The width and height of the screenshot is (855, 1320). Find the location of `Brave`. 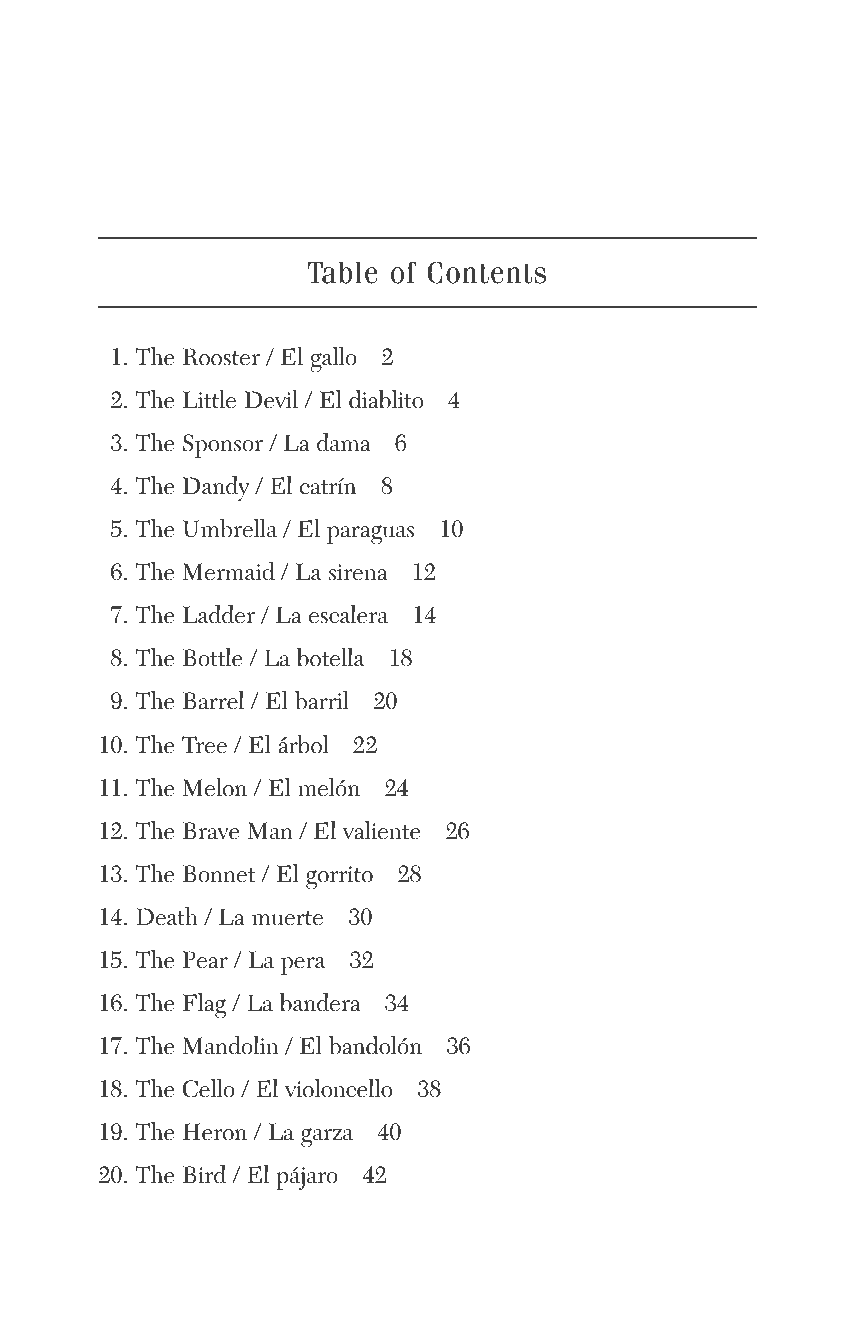

Brave is located at coordinates (211, 831).
